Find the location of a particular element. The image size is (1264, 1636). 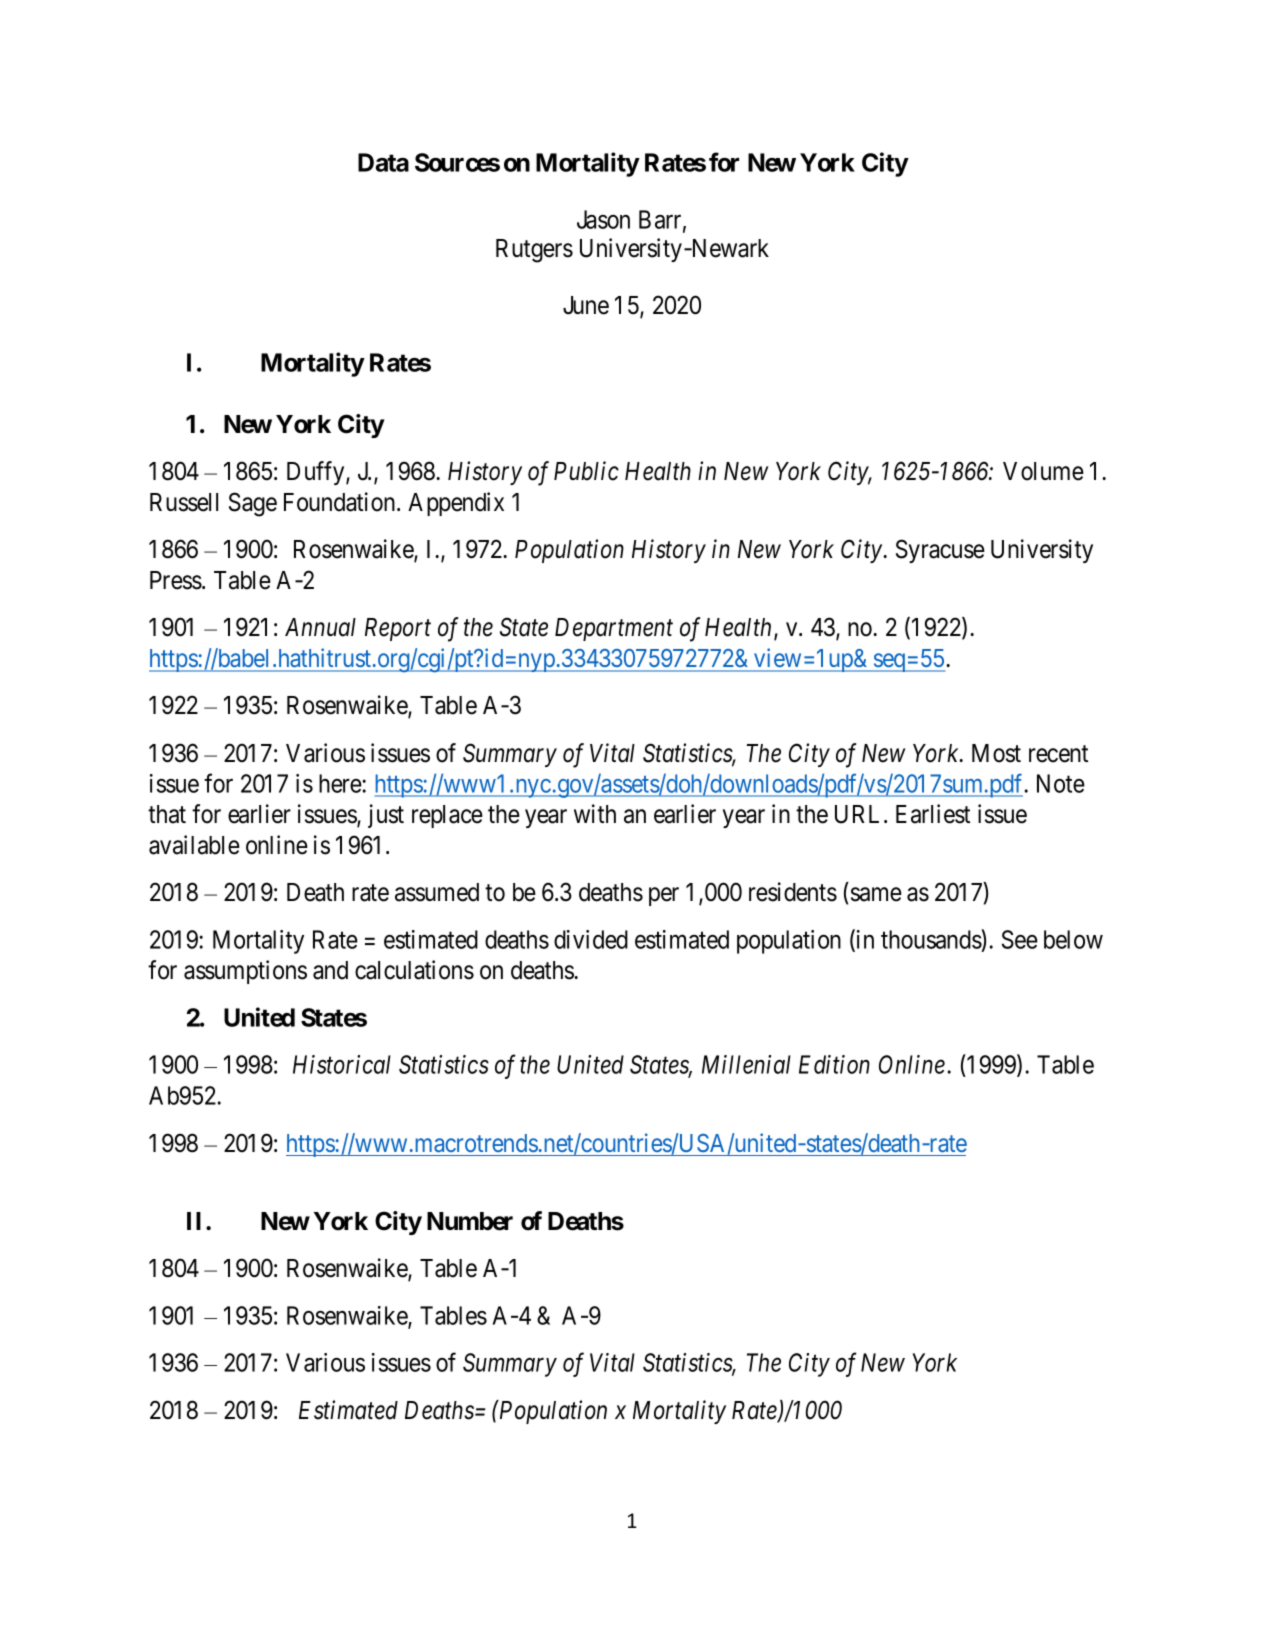

Number is located at coordinates (470, 1221).
